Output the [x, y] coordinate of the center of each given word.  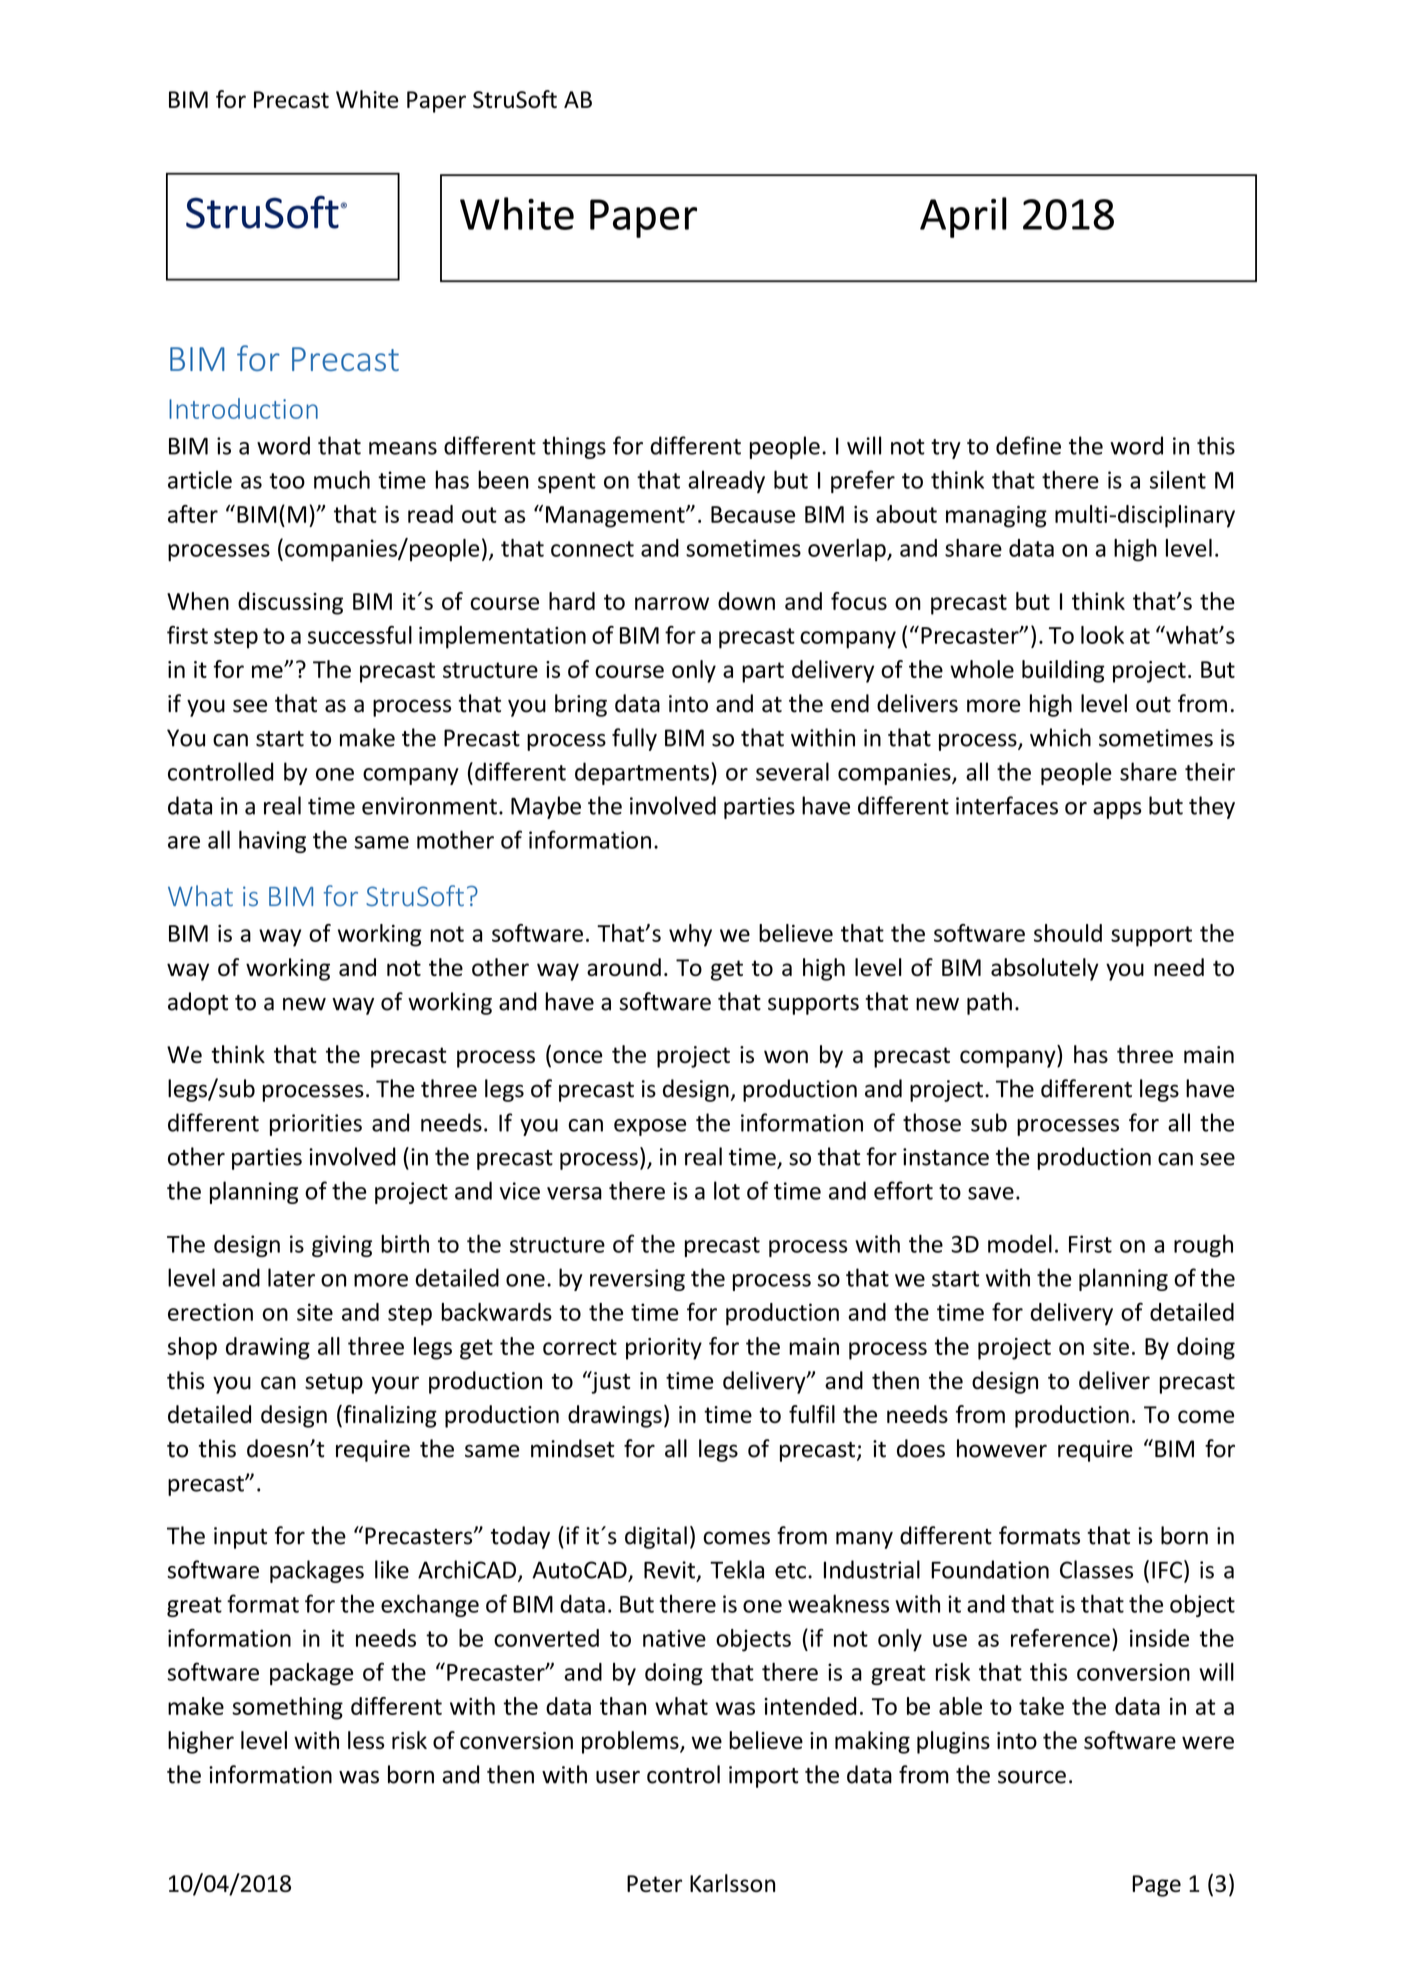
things [574, 447]
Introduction [243, 408]
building [1063, 671]
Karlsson [732, 1883]
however [1002, 1448]
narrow [672, 603]
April [963, 217]
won [786, 1056]
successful [360, 635]
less [366, 1740]
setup [334, 1383]
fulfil [812, 1414]
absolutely [1045, 969]
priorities [316, 1125]
